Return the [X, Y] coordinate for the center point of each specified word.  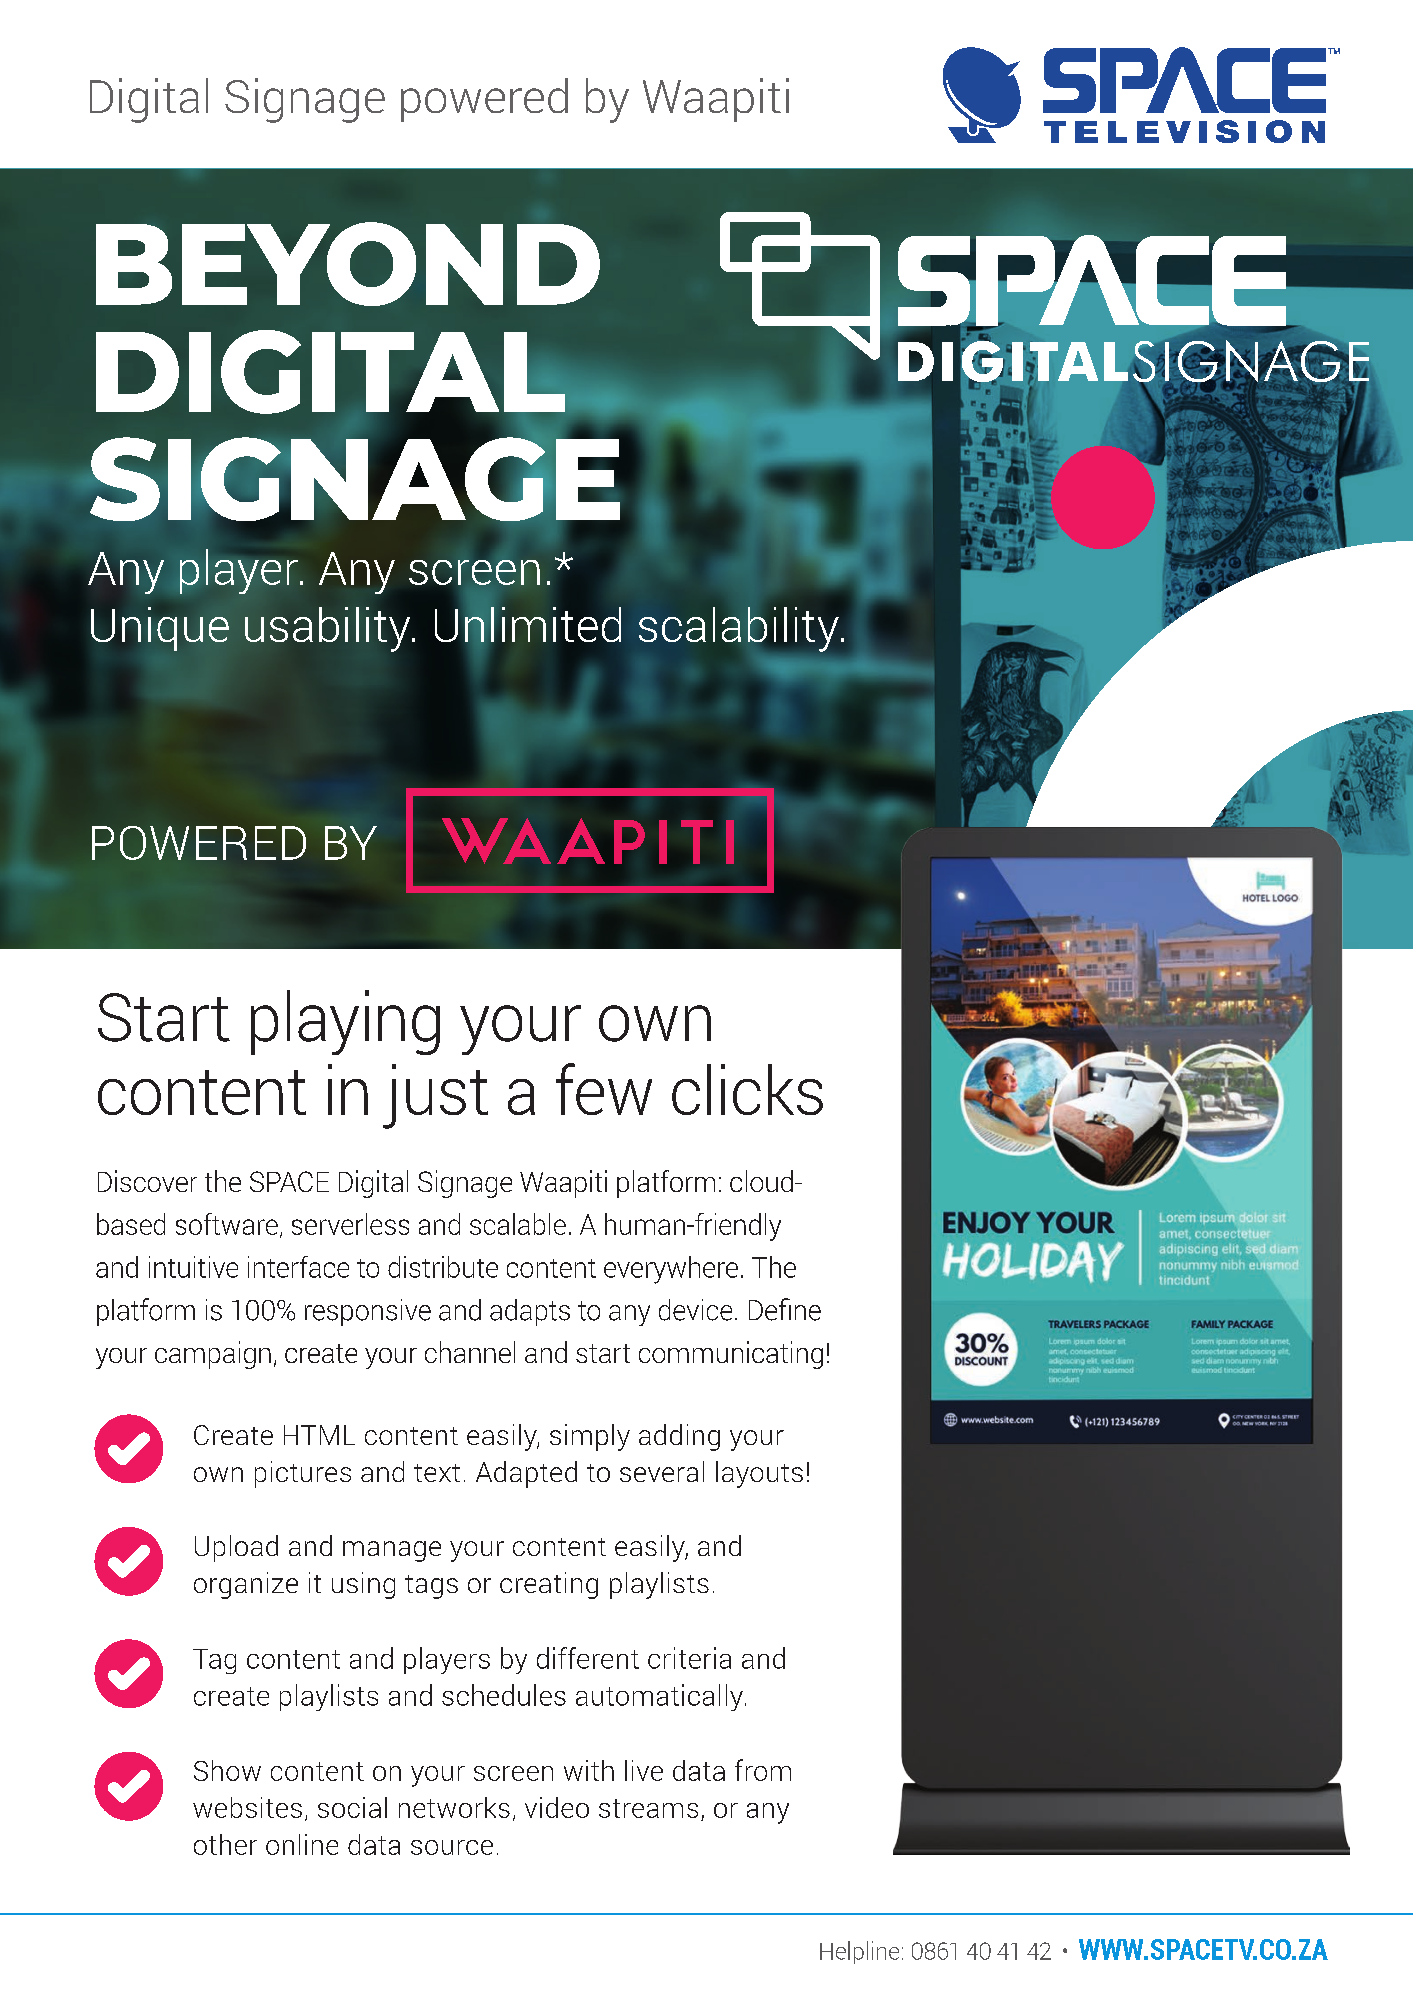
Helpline [859, 1952]
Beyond [348, 264]
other [225, 1844]
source [452, 1847]
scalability [739, 629]
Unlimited [528, 624]
